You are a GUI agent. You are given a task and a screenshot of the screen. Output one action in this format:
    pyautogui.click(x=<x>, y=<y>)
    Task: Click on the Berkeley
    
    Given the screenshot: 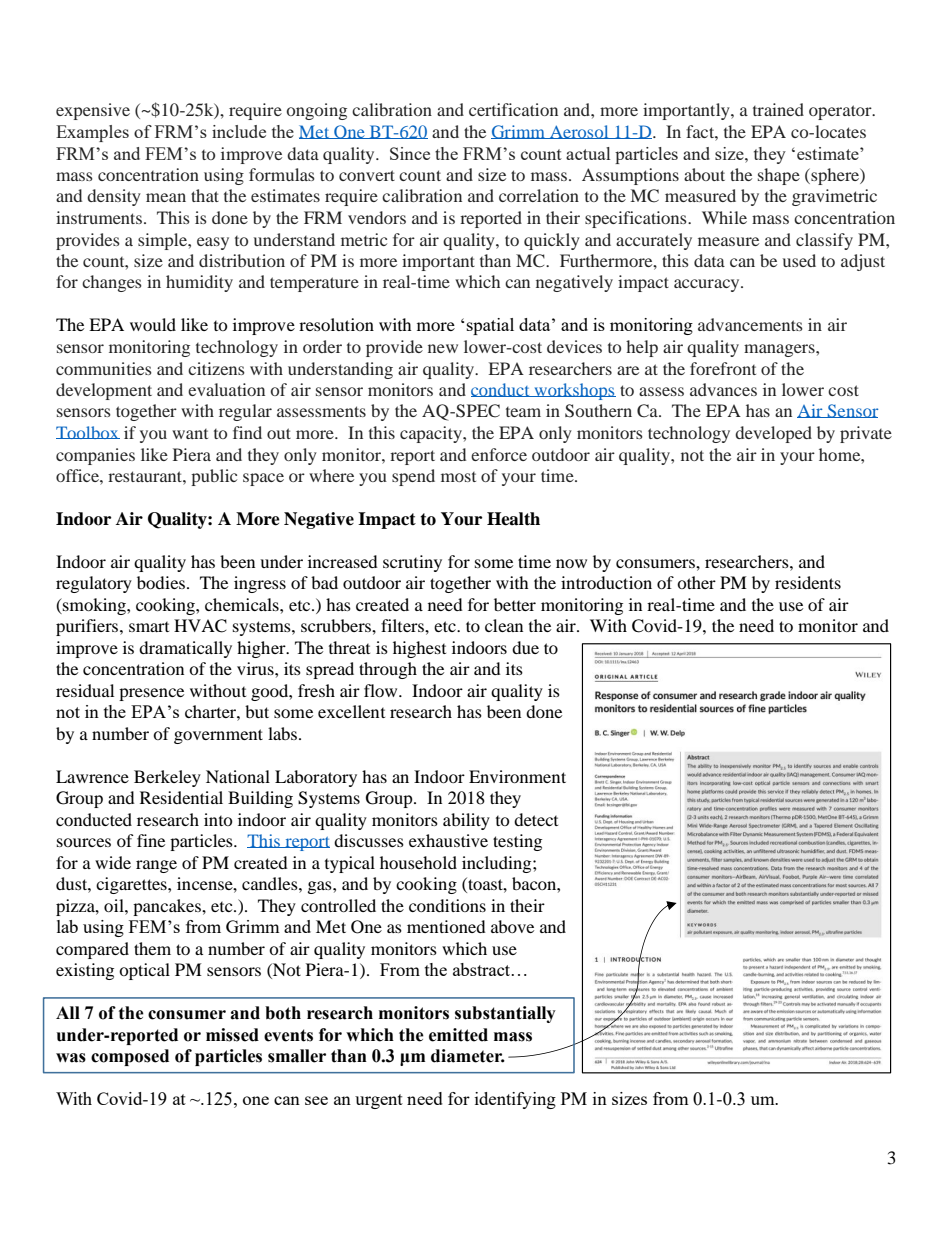 What is the action you would take?
    pyautogui.click(x=167, y=778)
